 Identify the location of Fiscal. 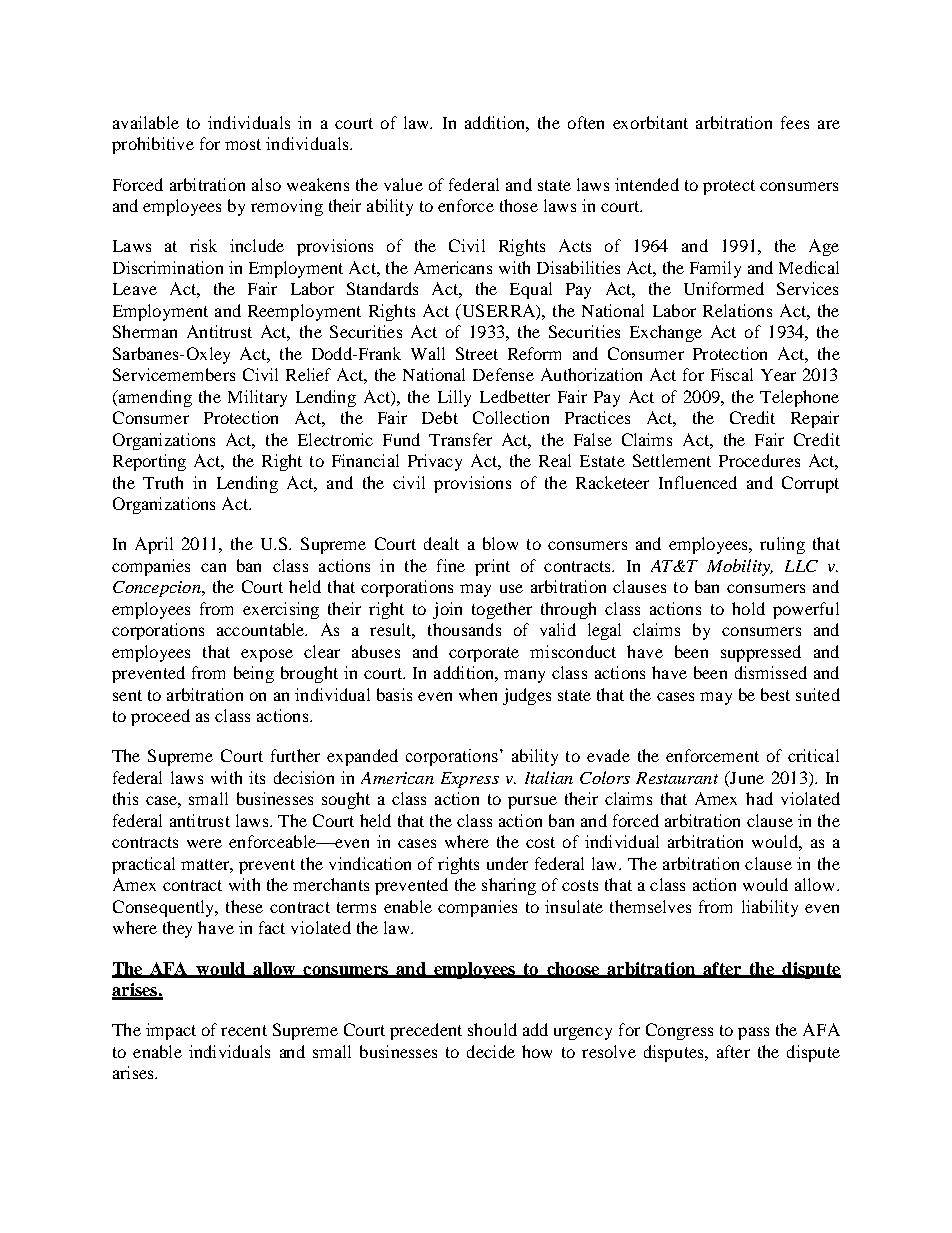
(732, 374).
